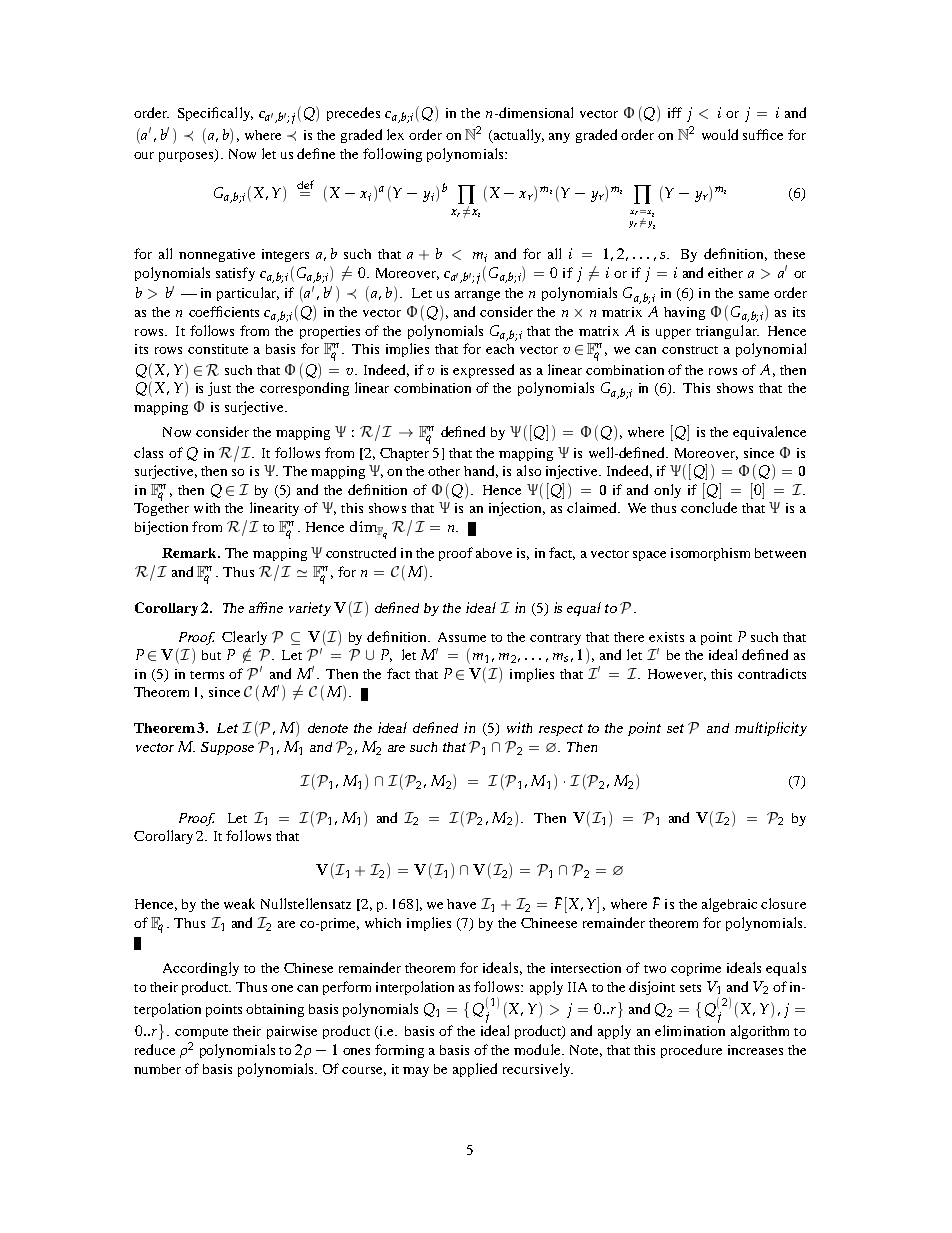  I want to click on above, so click(494, 553).
